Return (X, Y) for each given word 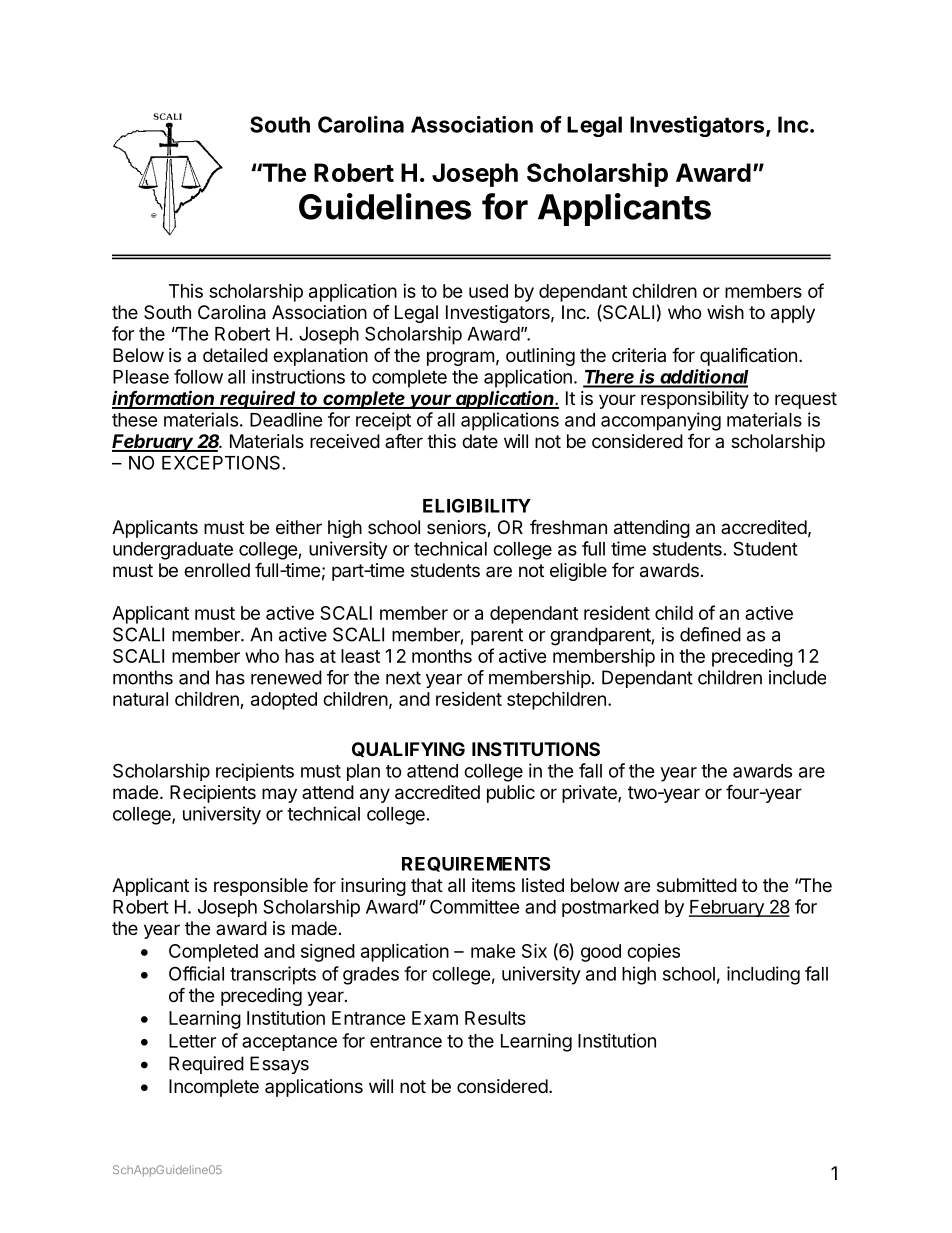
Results (495, 1018)
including (763, 975)
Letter (192, 1041)
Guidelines (385, 206)
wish (725, 312)
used (488, 291)
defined (710, 634)
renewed (286, 677)
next (403, 678)
